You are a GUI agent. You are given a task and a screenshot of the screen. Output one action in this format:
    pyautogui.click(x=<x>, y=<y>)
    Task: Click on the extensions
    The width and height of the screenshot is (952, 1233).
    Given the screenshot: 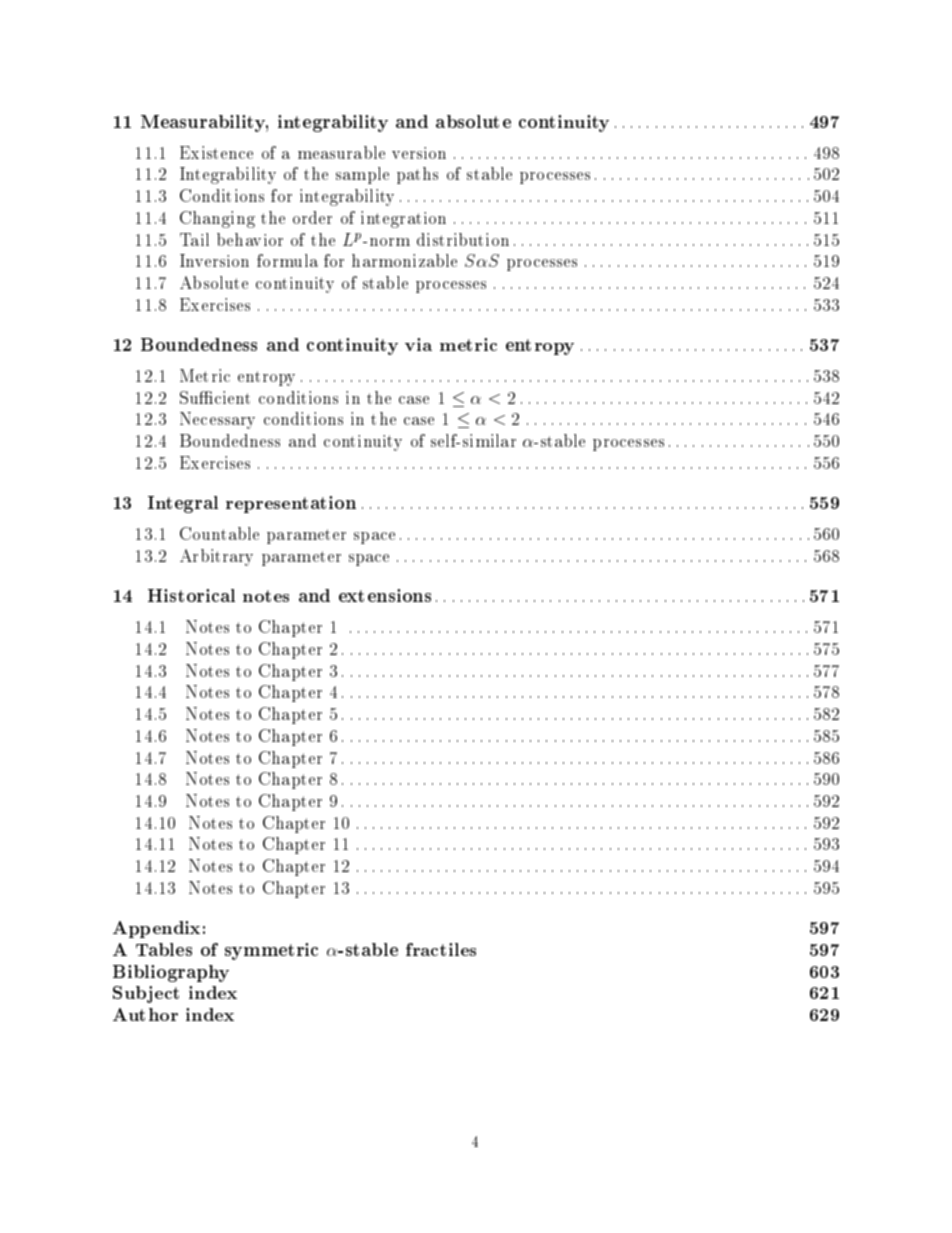 What is the action you would take?
    pyautogui.click(x=385, y=595)
